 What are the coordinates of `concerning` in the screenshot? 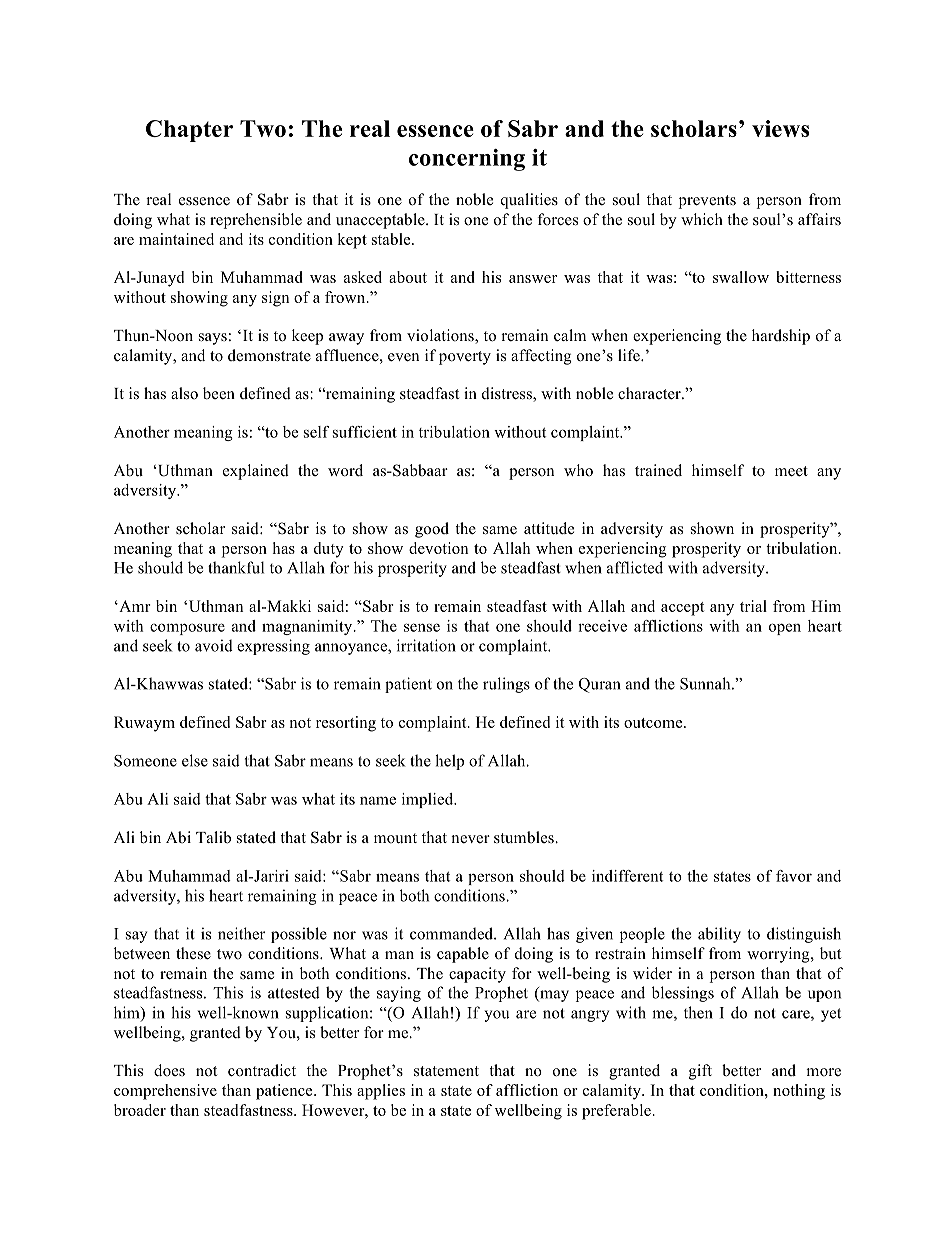 It's located at (467, 160).
